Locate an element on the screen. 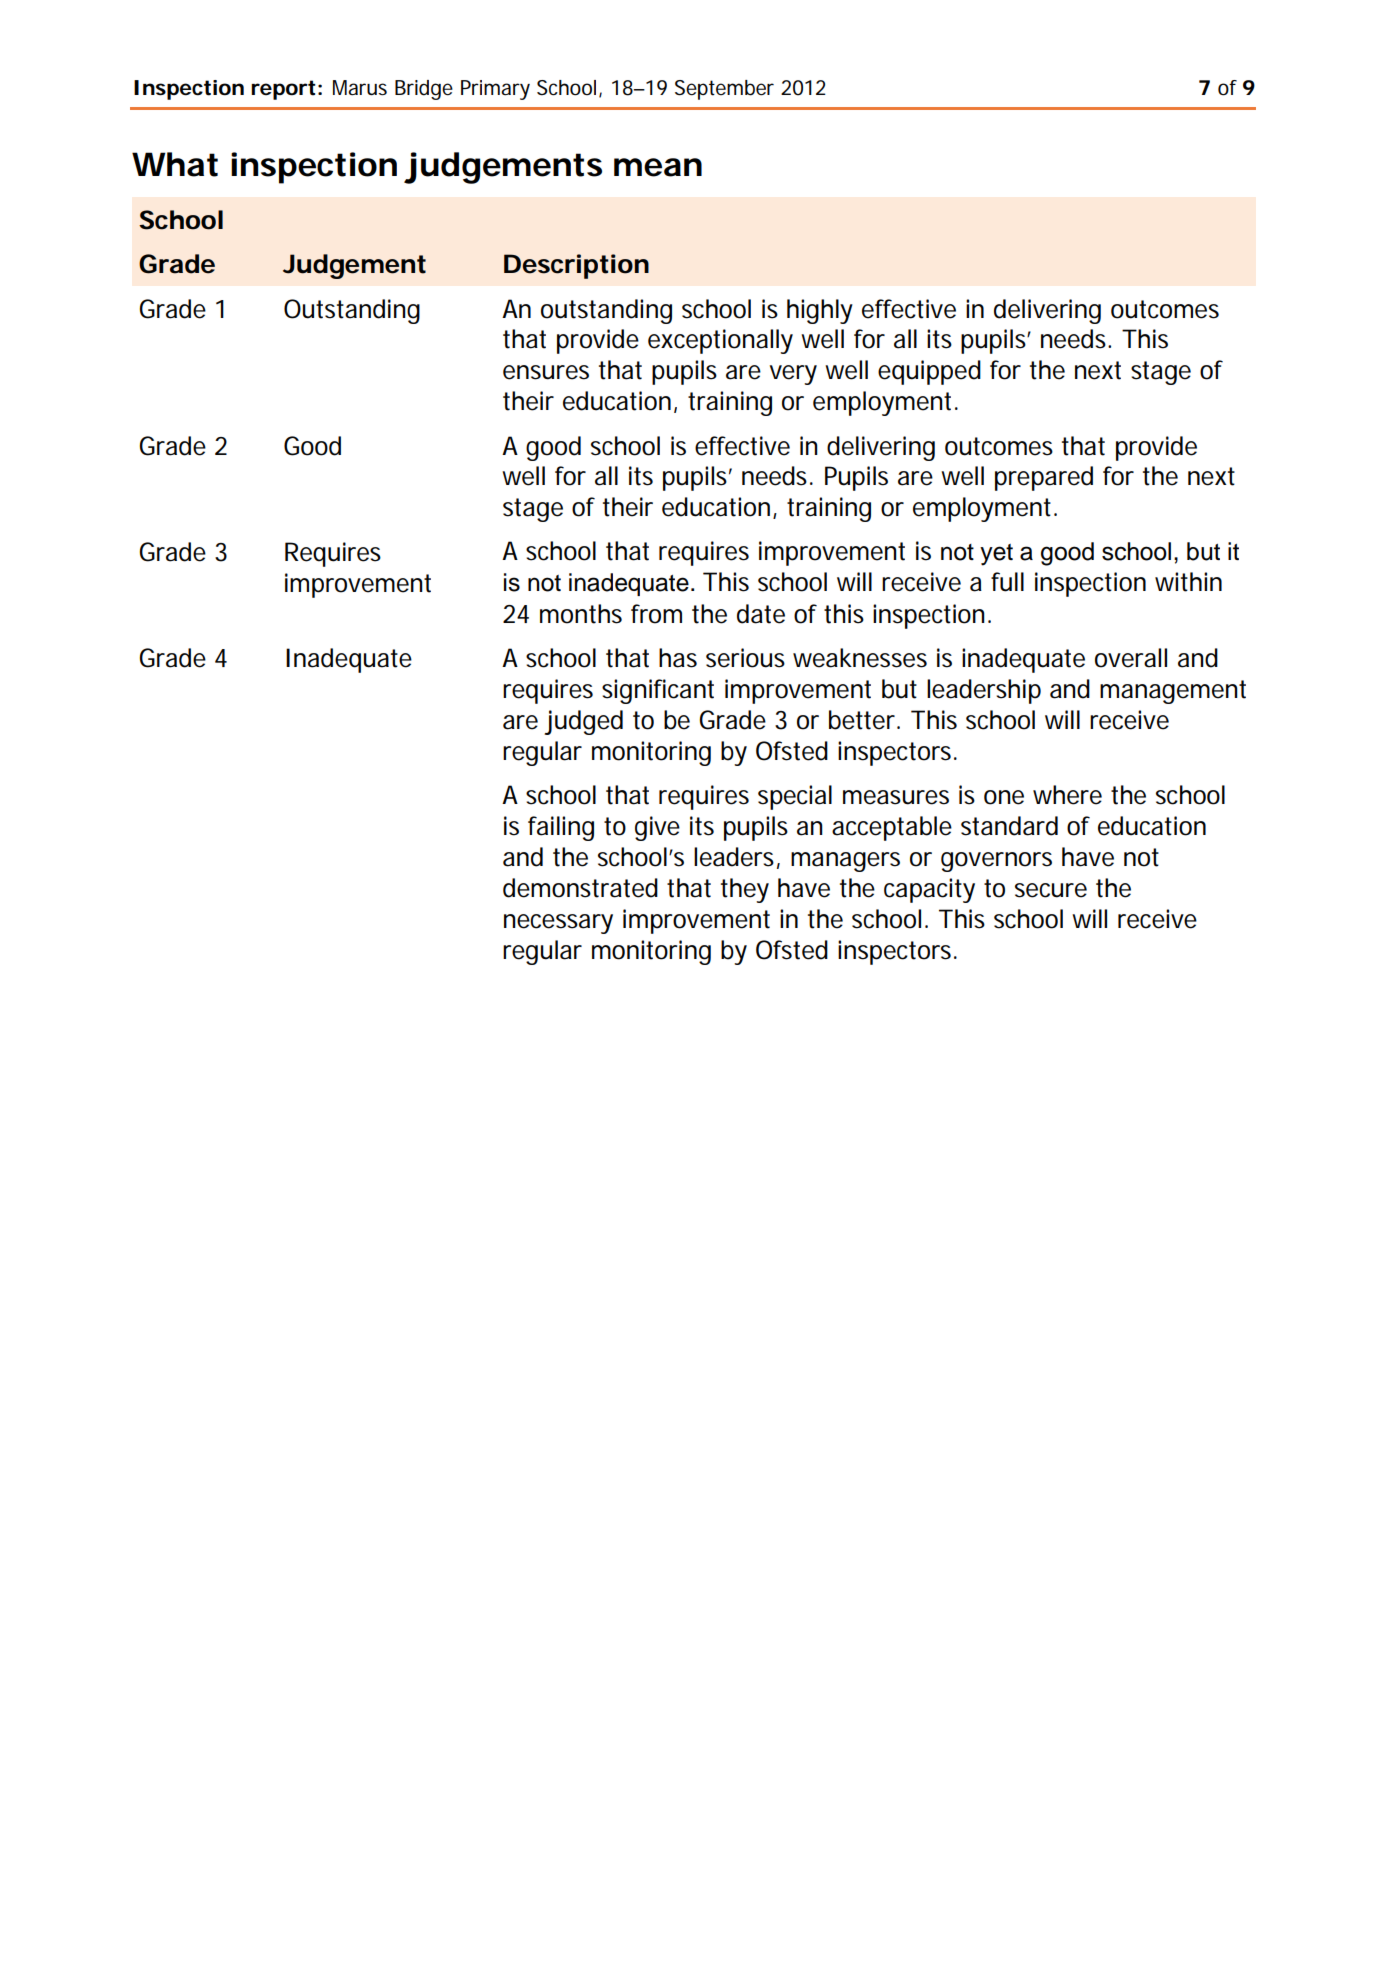 This screenshot has width=1388, height=1963. September is located at coordinates (724, 90).
